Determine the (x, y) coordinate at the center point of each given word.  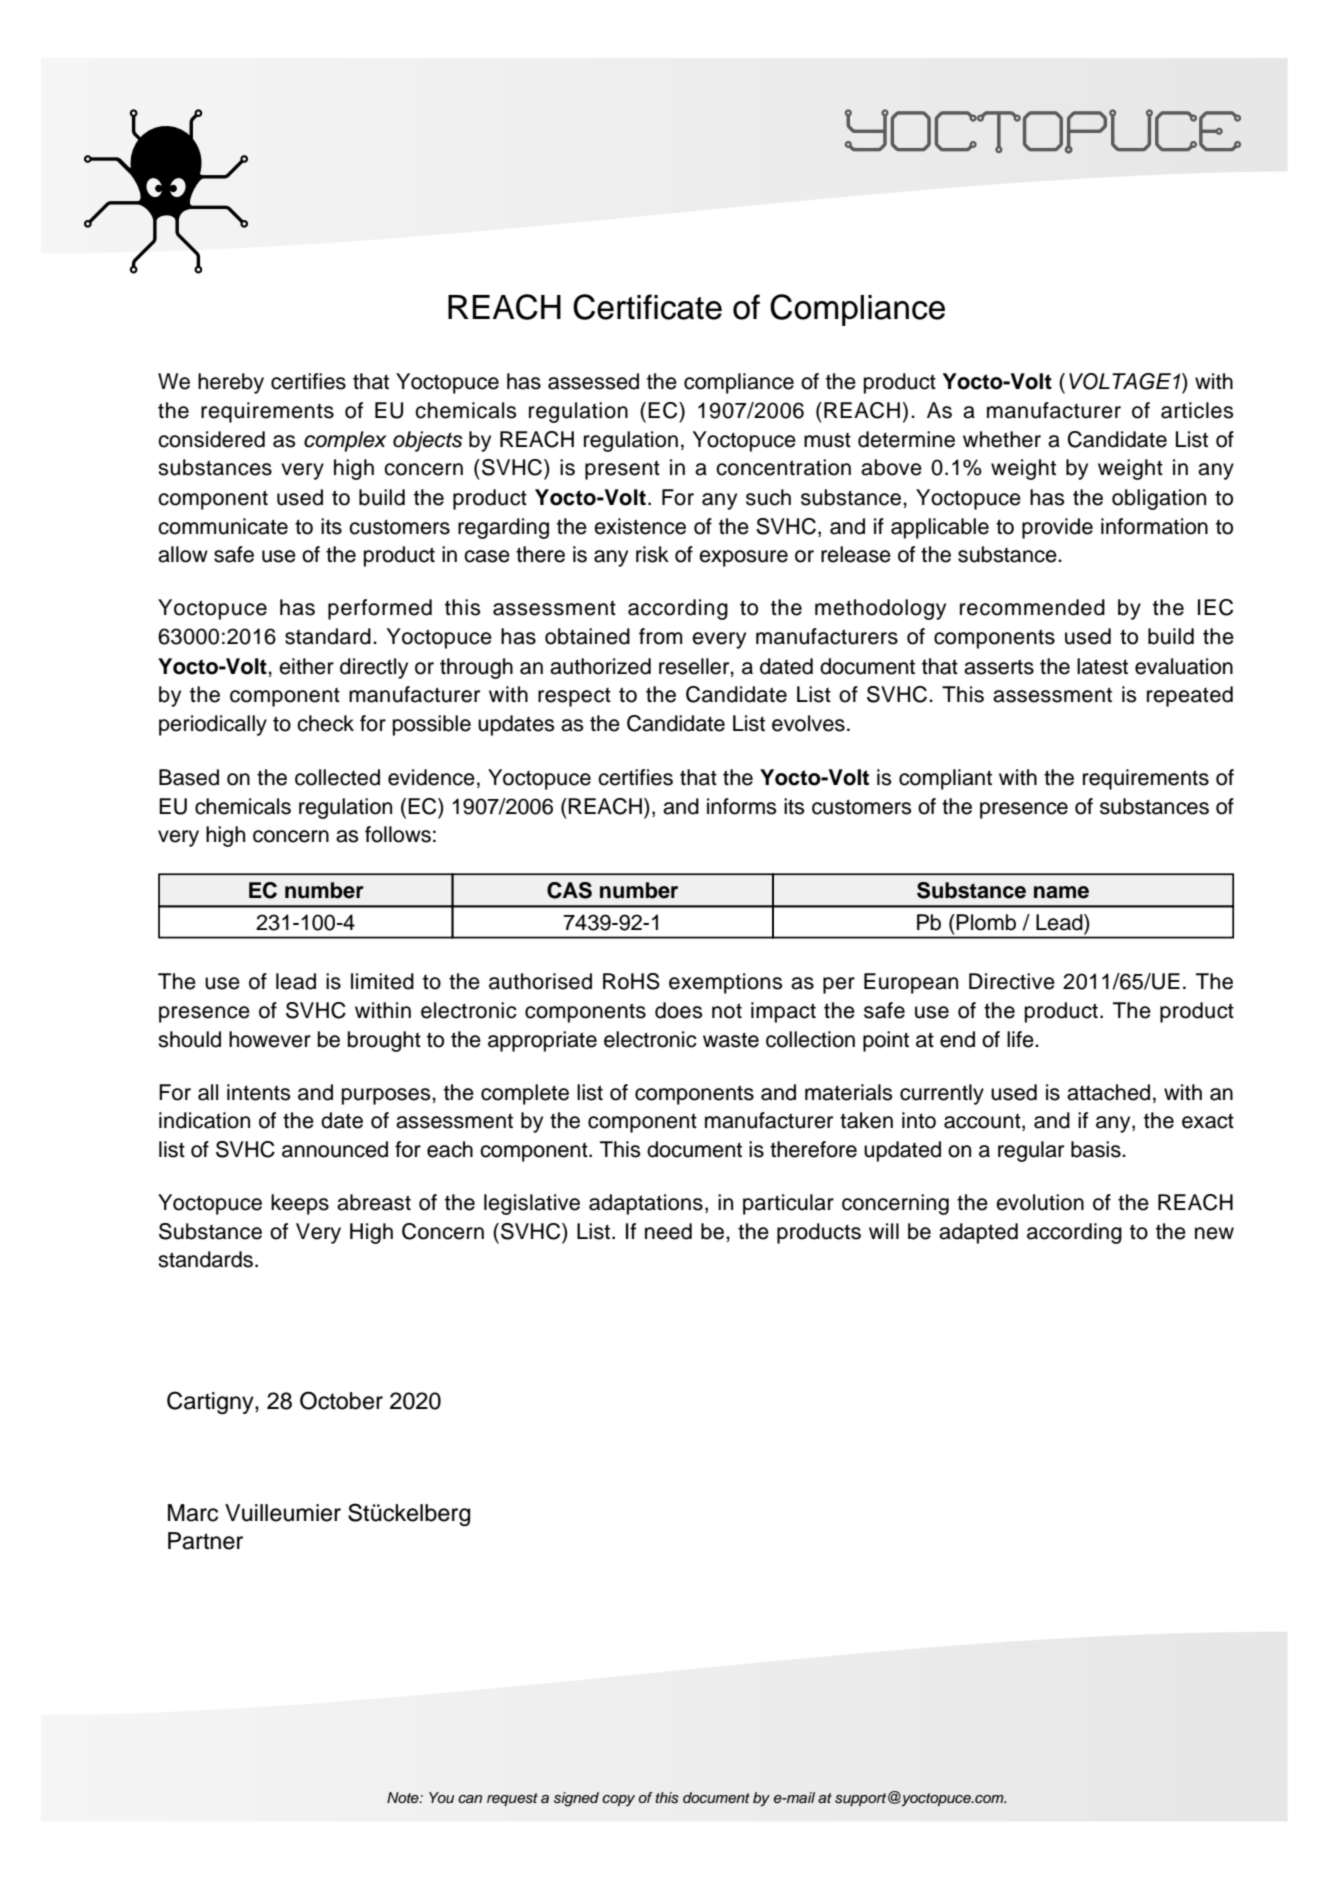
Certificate (647, 307)
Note (404, 1797)
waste (731, 1040)
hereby (231, 383)
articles (1197, 410)
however (270, 1039)
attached (1108, 1092)
